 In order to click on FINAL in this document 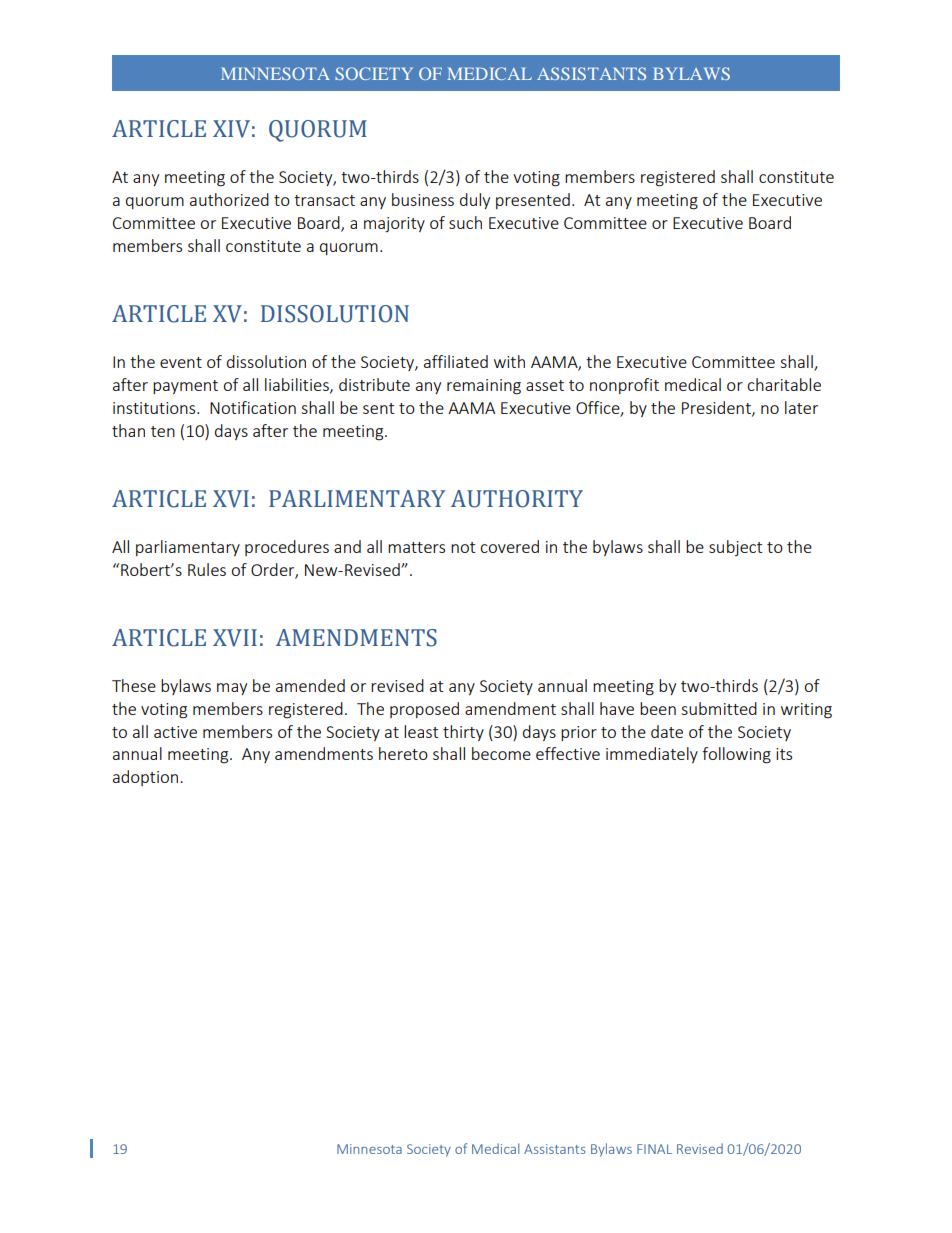, I will do `click(654, 1149)`.
